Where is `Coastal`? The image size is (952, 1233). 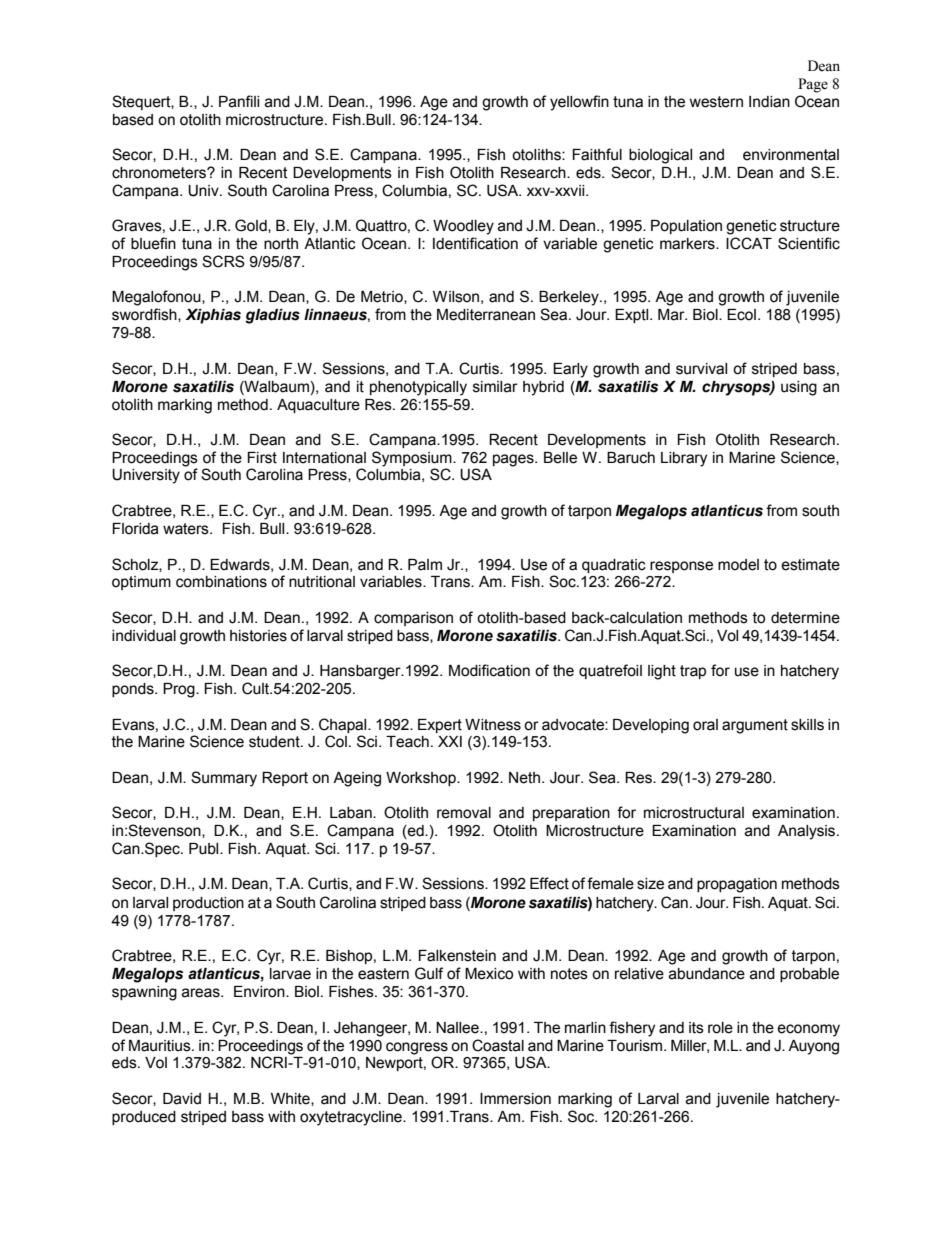
Coastal is located at coordinates (498, 1045).
